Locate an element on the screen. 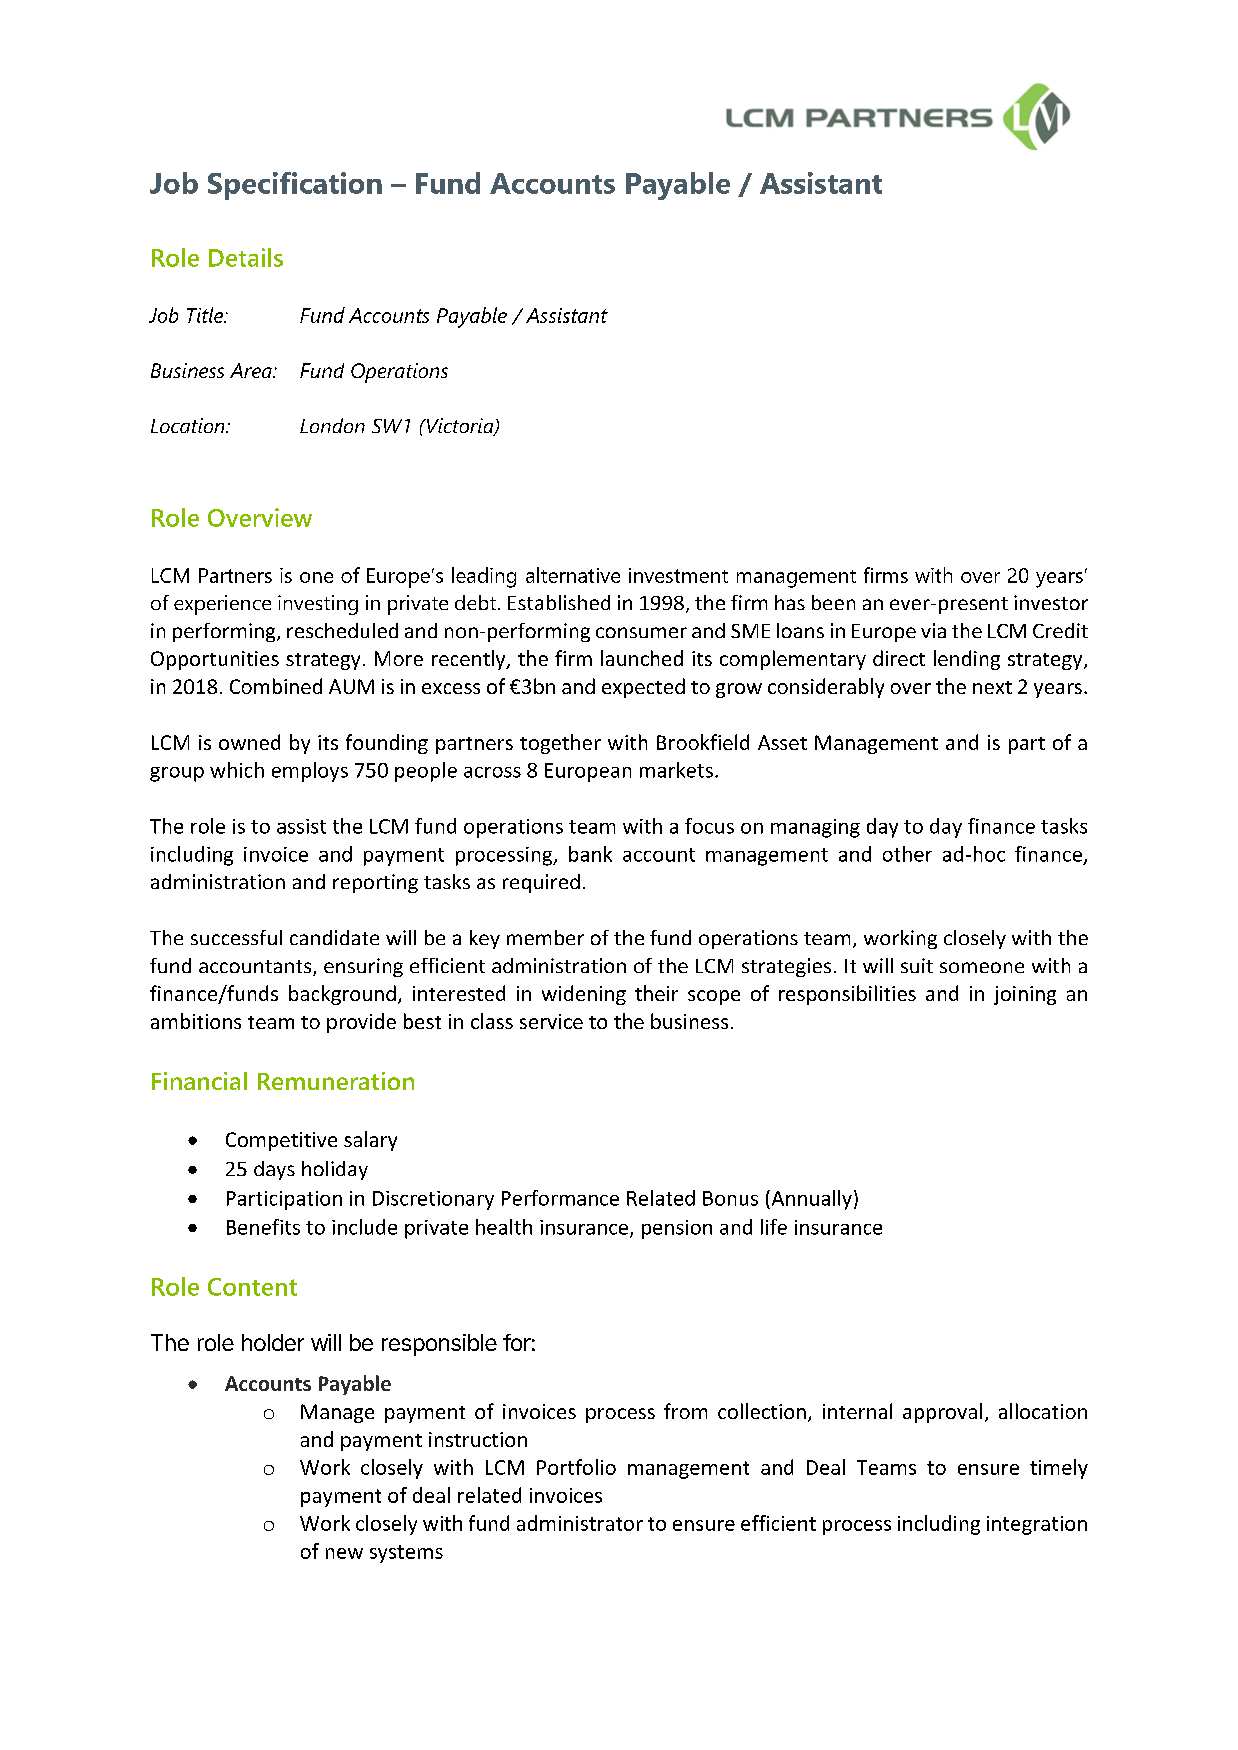  alternative is located at coordinates (573, 575).
